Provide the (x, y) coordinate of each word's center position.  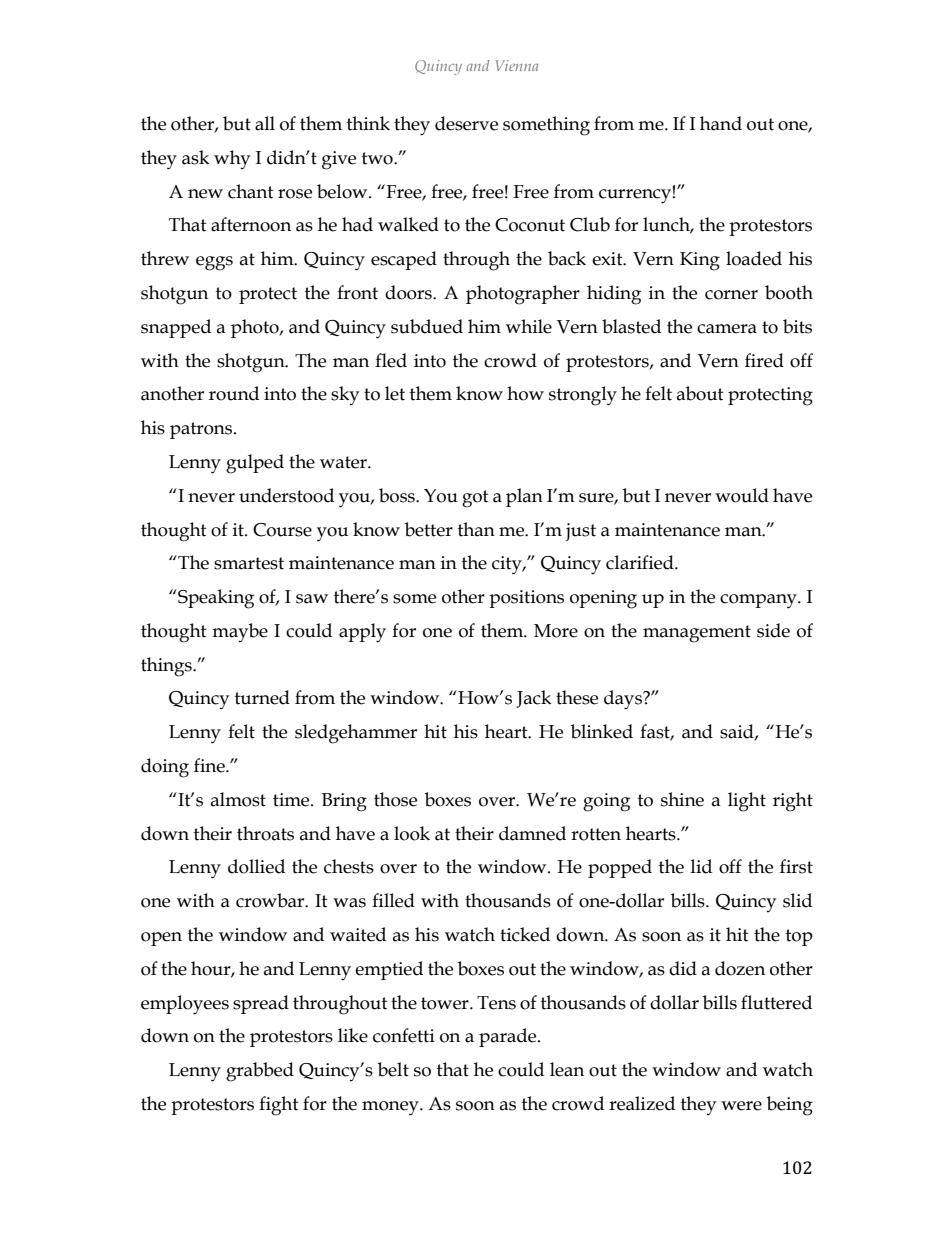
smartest (249, 563)
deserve (466, 123)
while (529, 326)
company (759, 601)
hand (721, 123)
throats (265, 833)
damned (532, 833)
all (265, 123)
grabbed (260, 1072)
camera (727, 329)
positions (526, 599)
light (747, 802)
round (234, 393)
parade (509, 1037)
